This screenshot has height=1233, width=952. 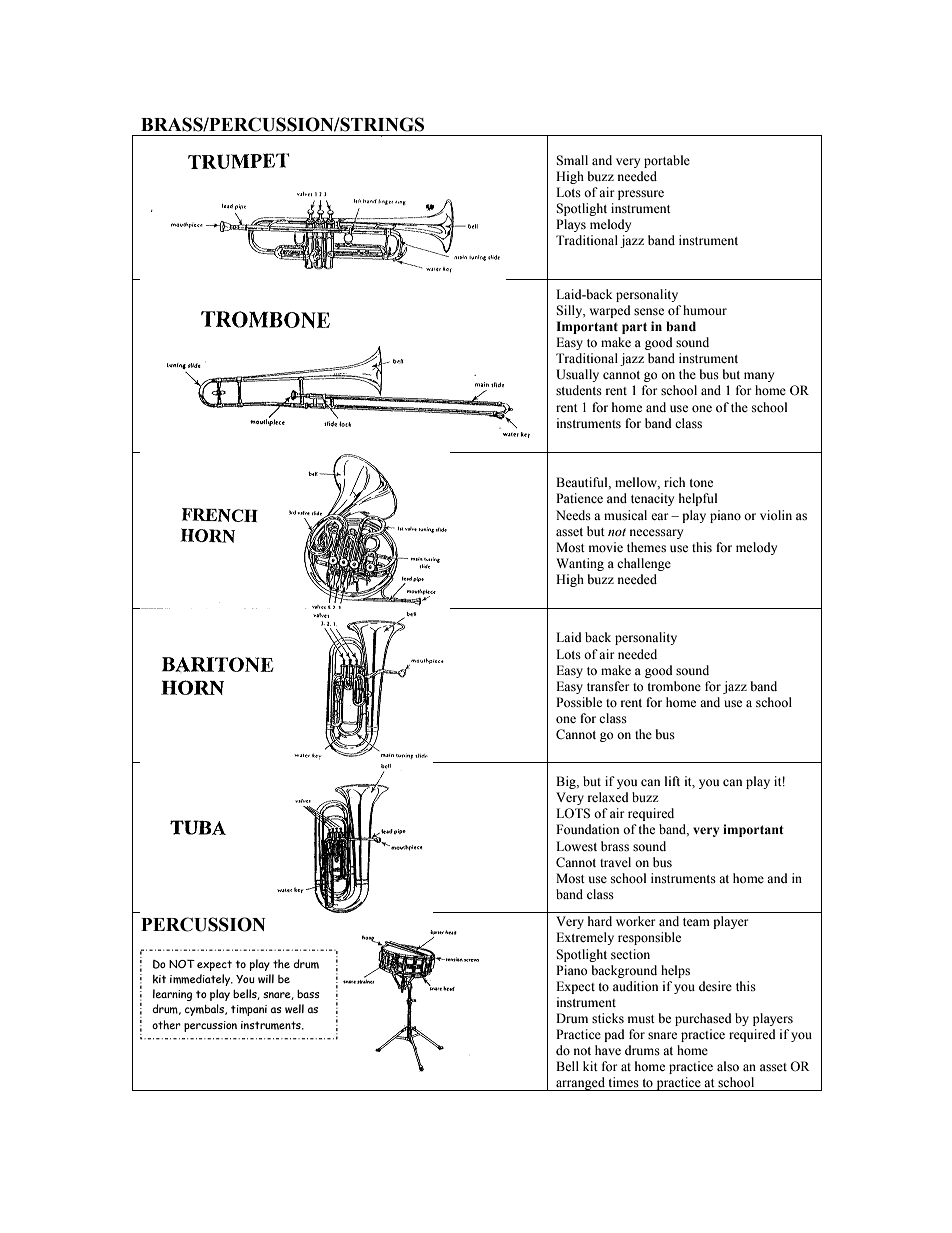 I want to click on arranged, so click(x=580, y=1084).
